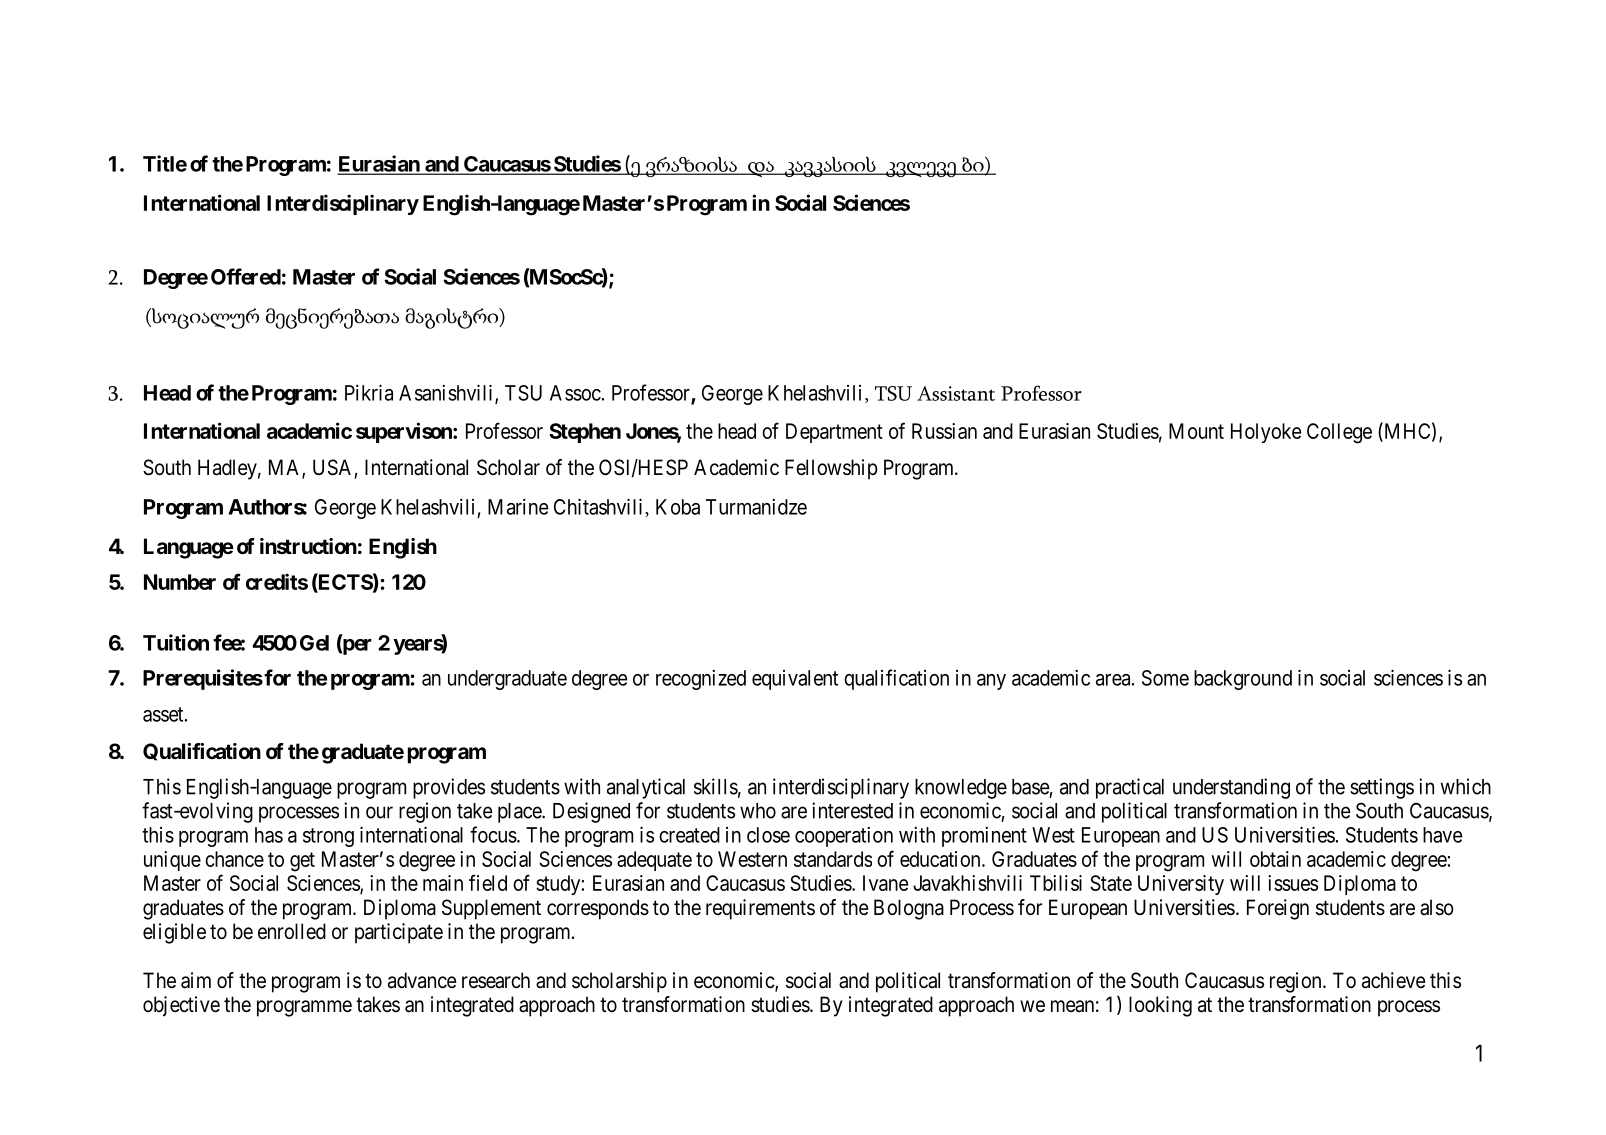 Image resolution: width=1606 pixels, height=1135 pixels. I want to click on requirements, so click(760, 909).
